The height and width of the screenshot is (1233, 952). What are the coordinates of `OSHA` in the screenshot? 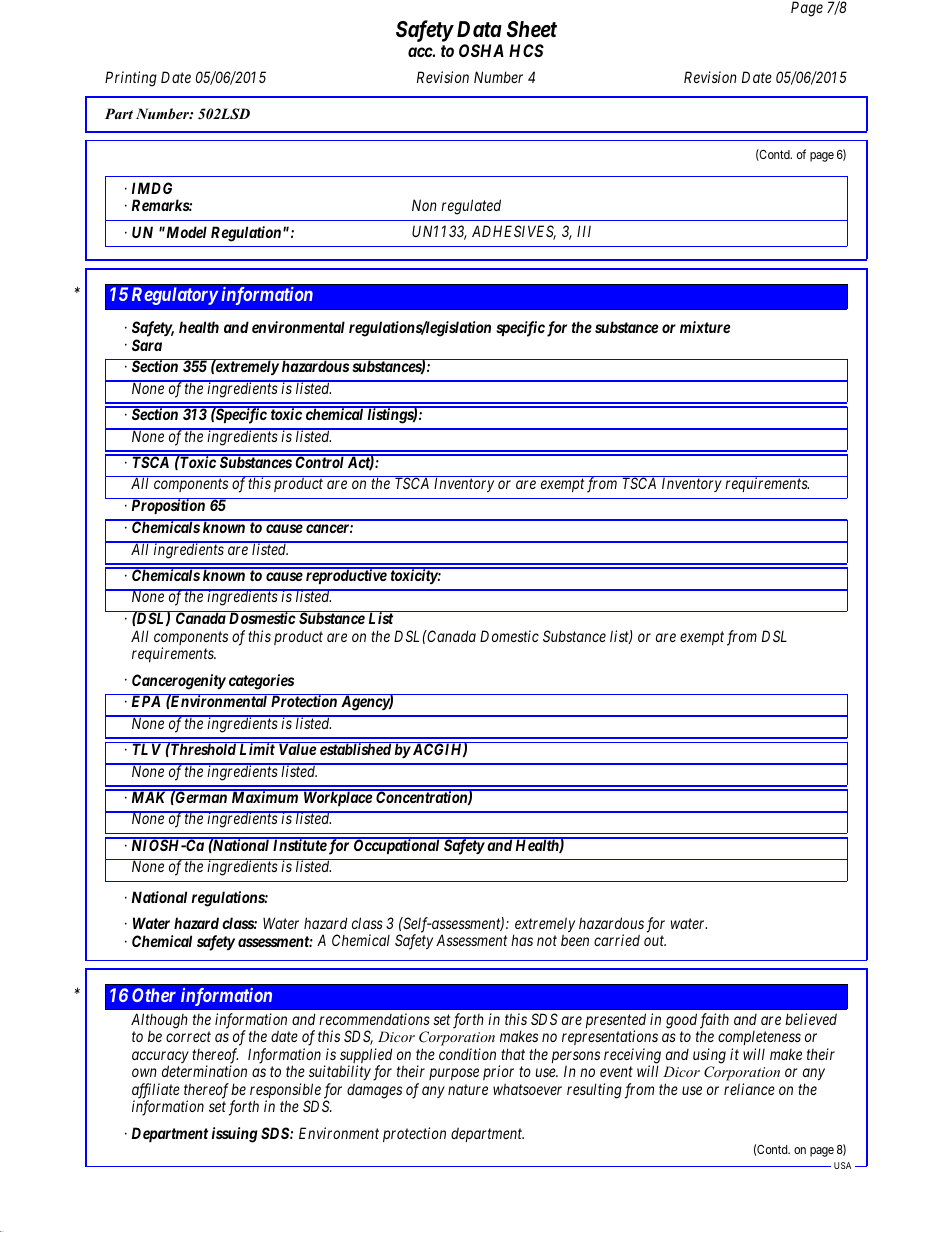 It's located at (481, 50).
